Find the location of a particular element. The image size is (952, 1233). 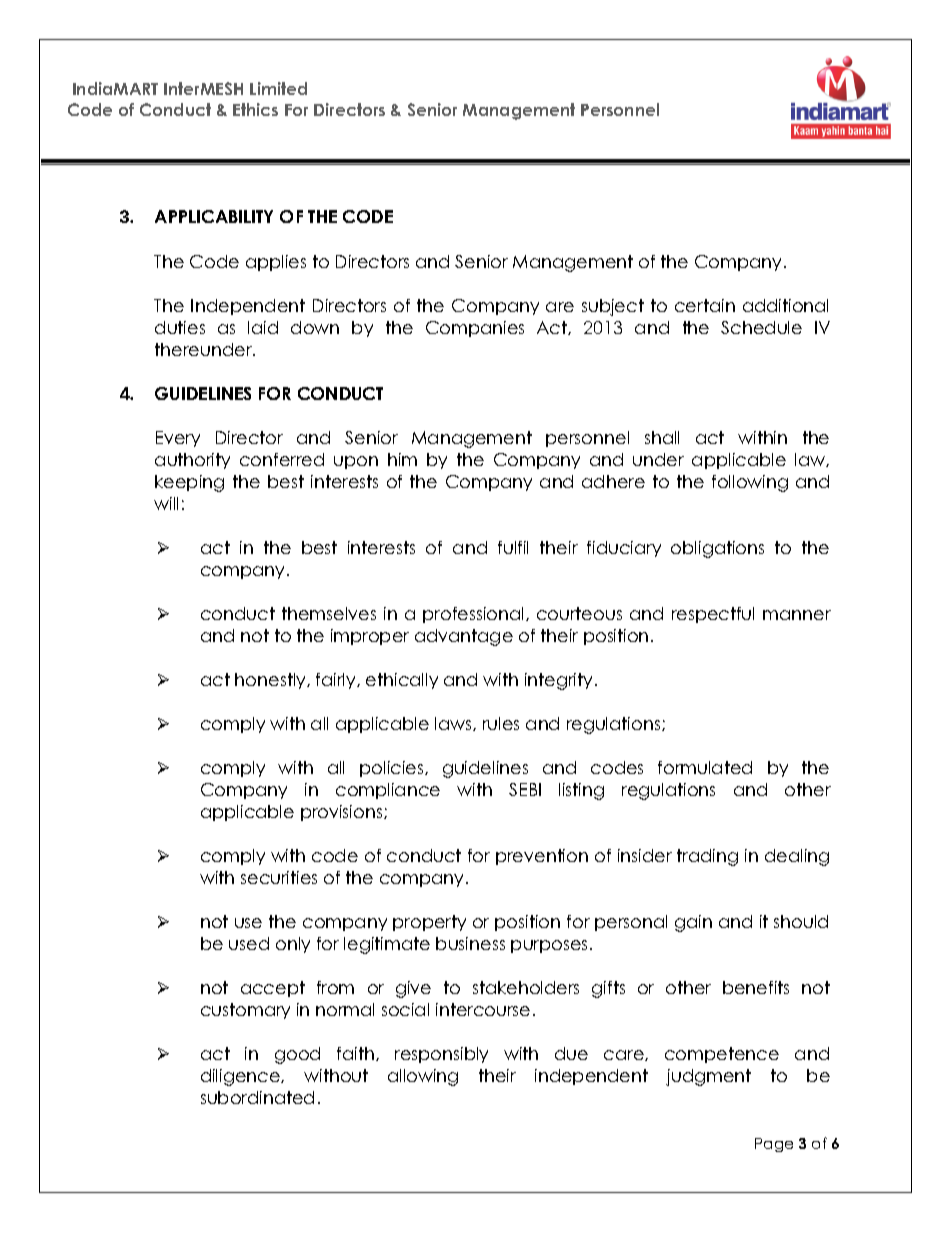

subordinated is located at coordinates (257, 1097).
